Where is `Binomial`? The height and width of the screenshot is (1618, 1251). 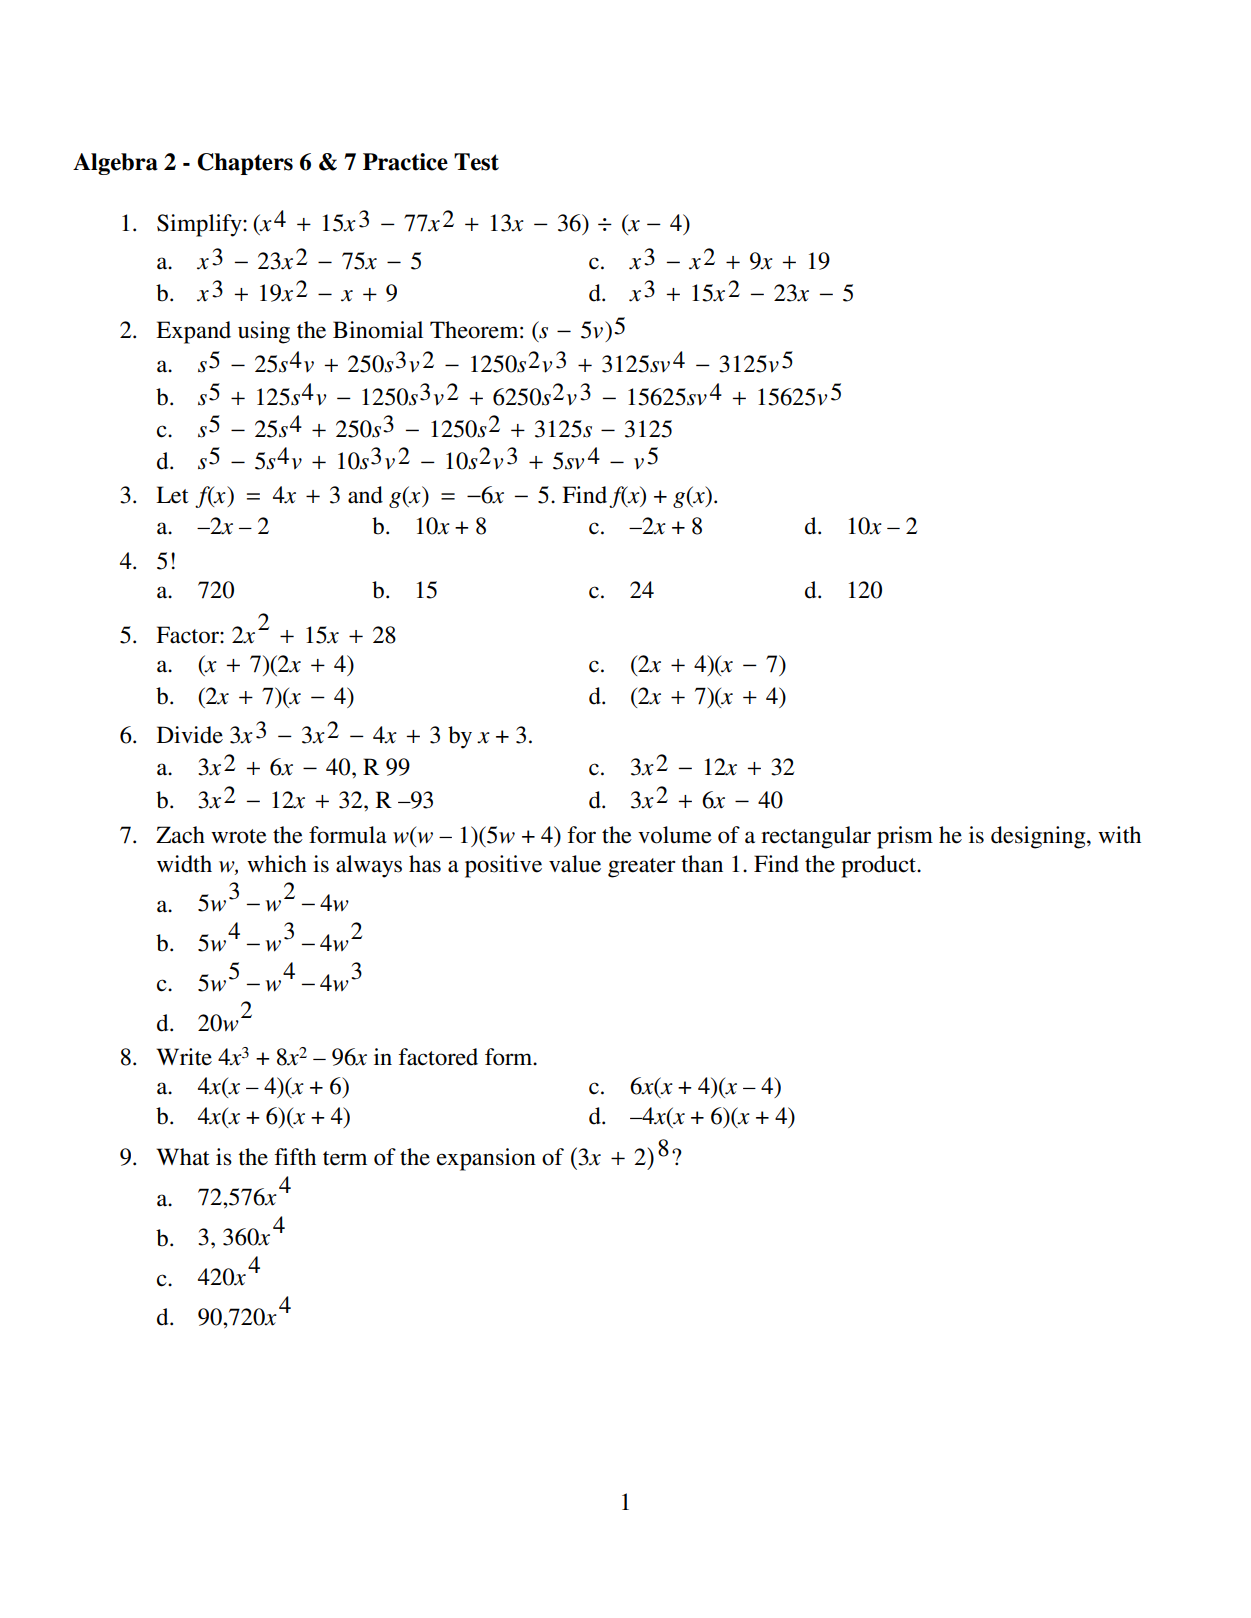 Binomial is located at coordinates (378, 330).
